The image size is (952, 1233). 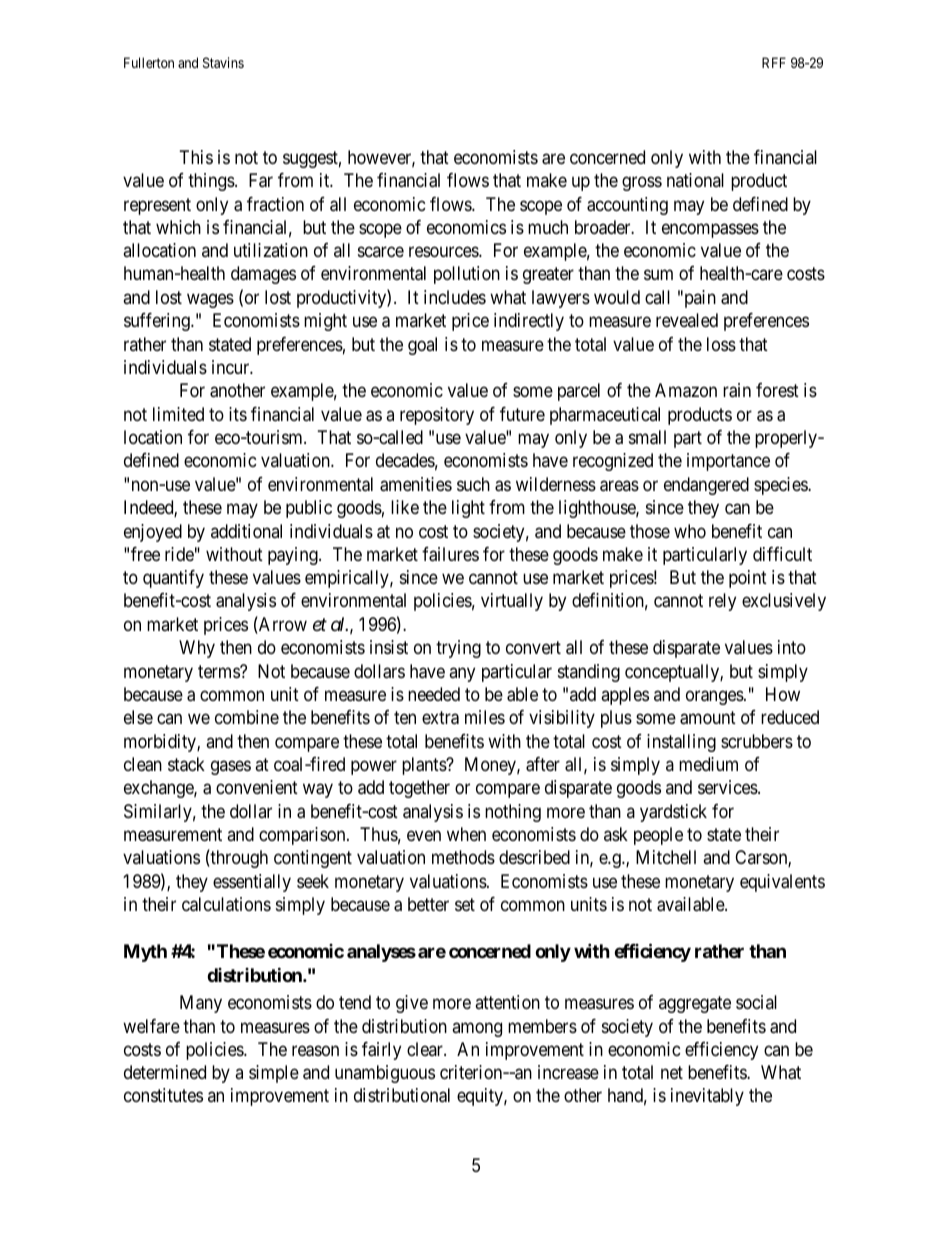 I want to click on determined, so click(x=165, y=1072).
